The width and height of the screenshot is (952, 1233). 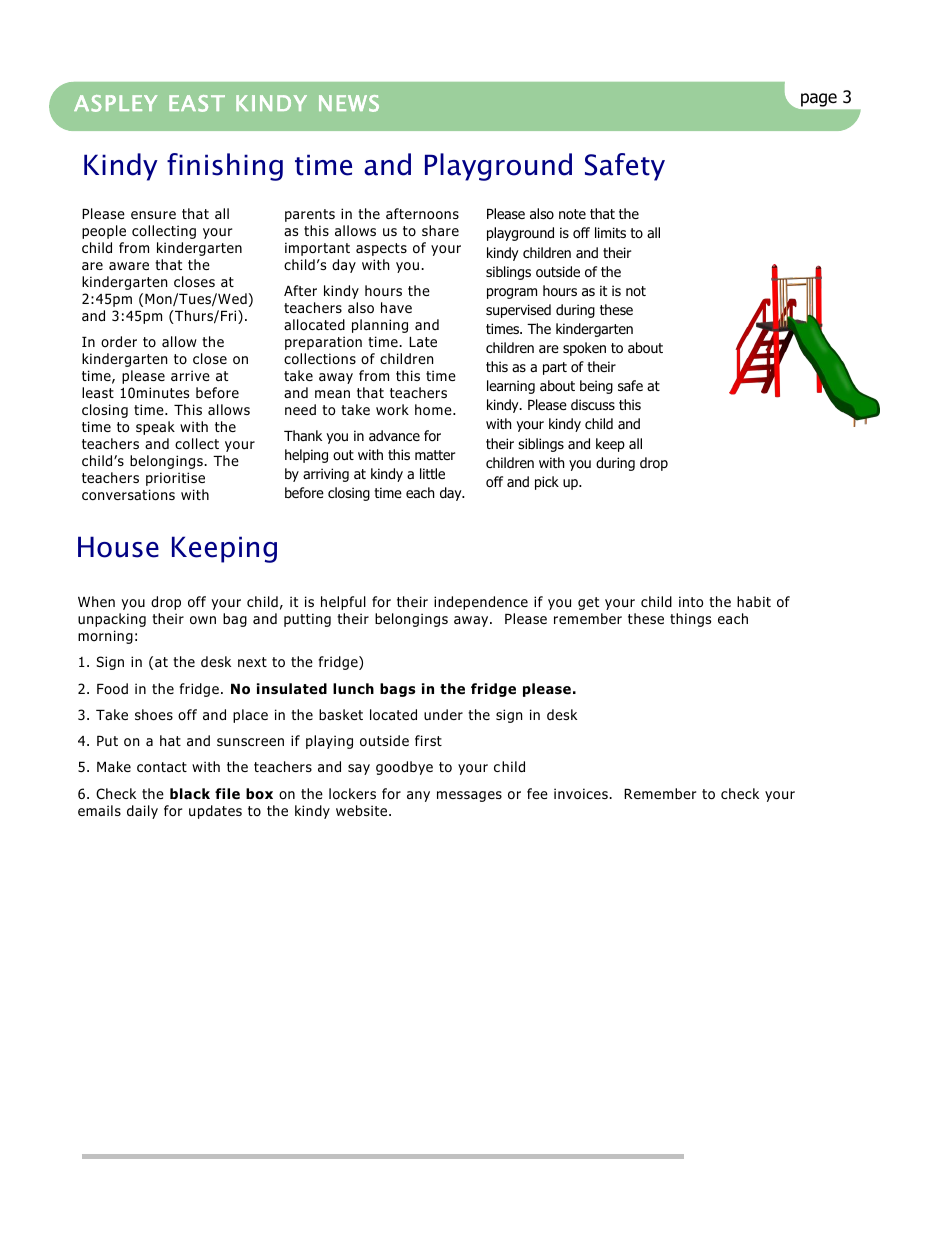 I want to click on messages, so click(x=469, y=796).
